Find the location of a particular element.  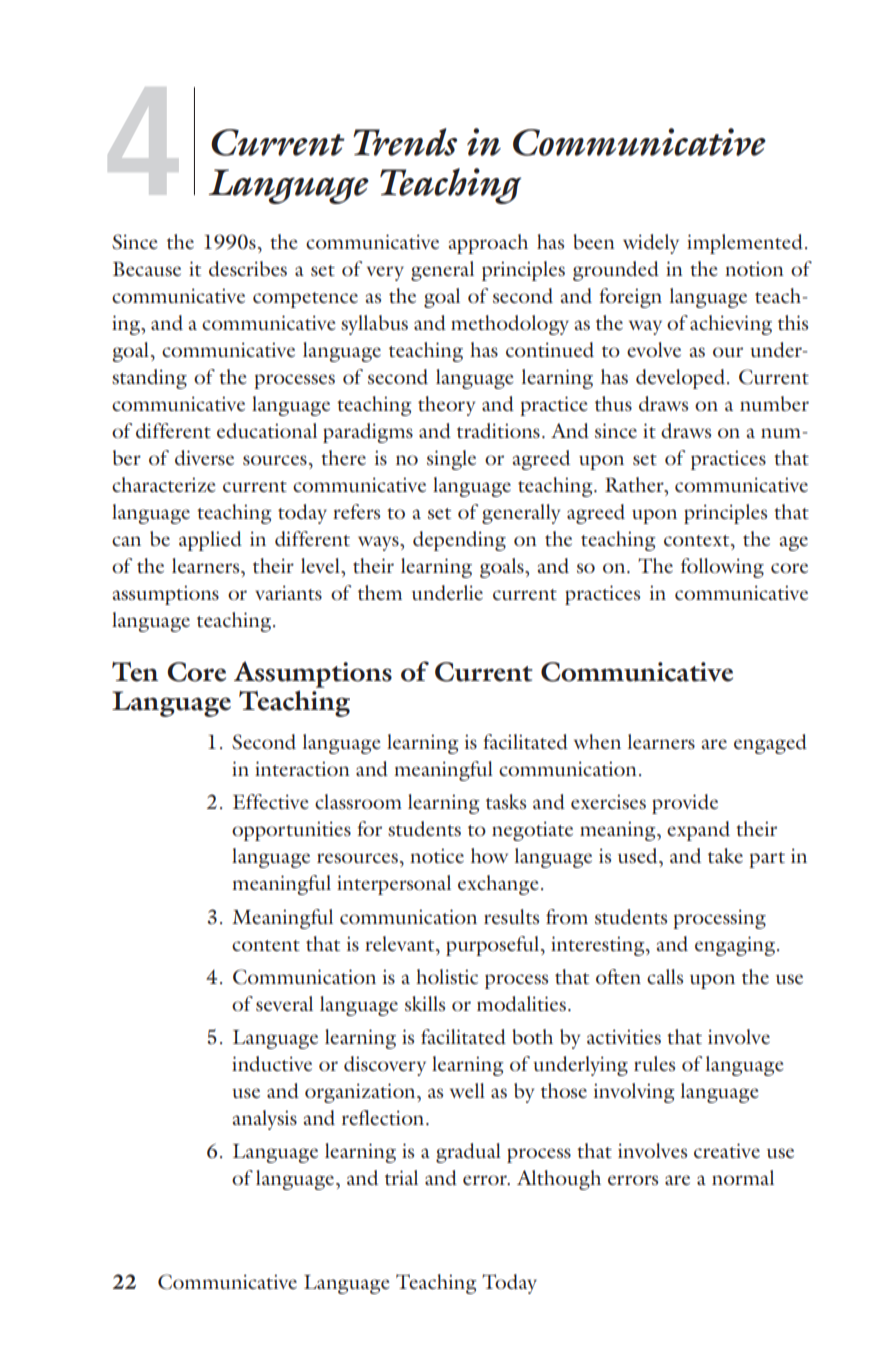

describes is located at coordinates (248, 268).
